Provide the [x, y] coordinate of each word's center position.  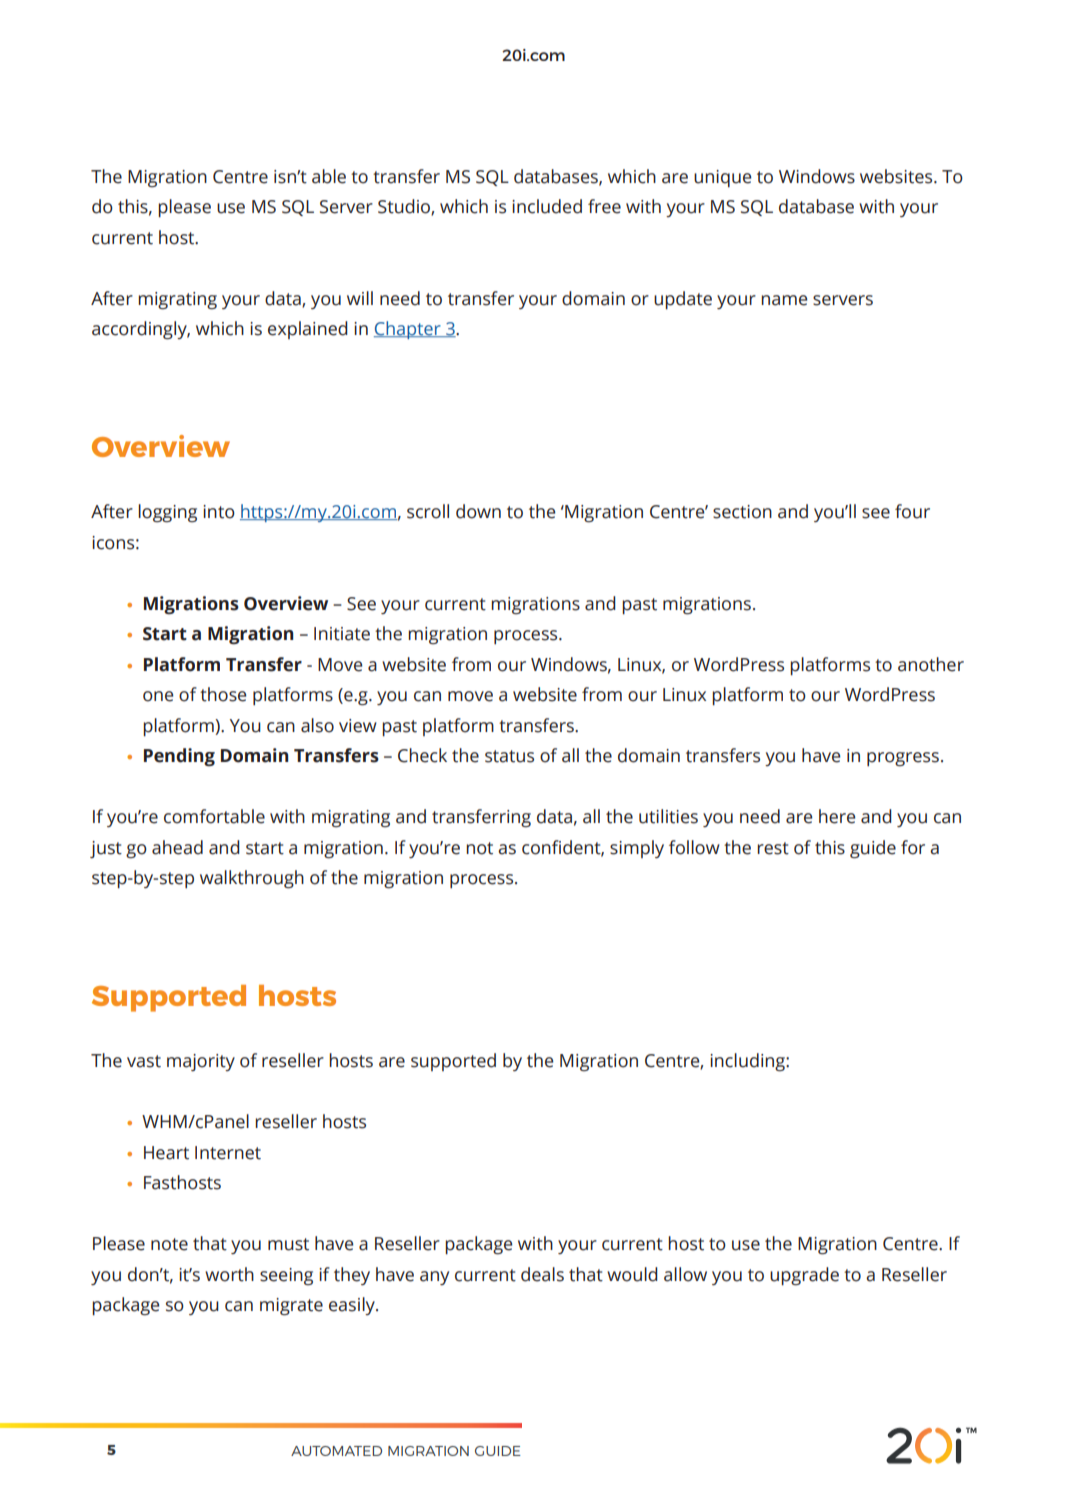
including [748, 1062]
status [509, 756]
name [784, 300]
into [219, 512]
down [478, 511]
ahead [177, 847]
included [547, 206]
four [912, 511]
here [837, 816]
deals [542, 1274]
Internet [228, 1153]
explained [308, 330]
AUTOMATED [336, 1451]
